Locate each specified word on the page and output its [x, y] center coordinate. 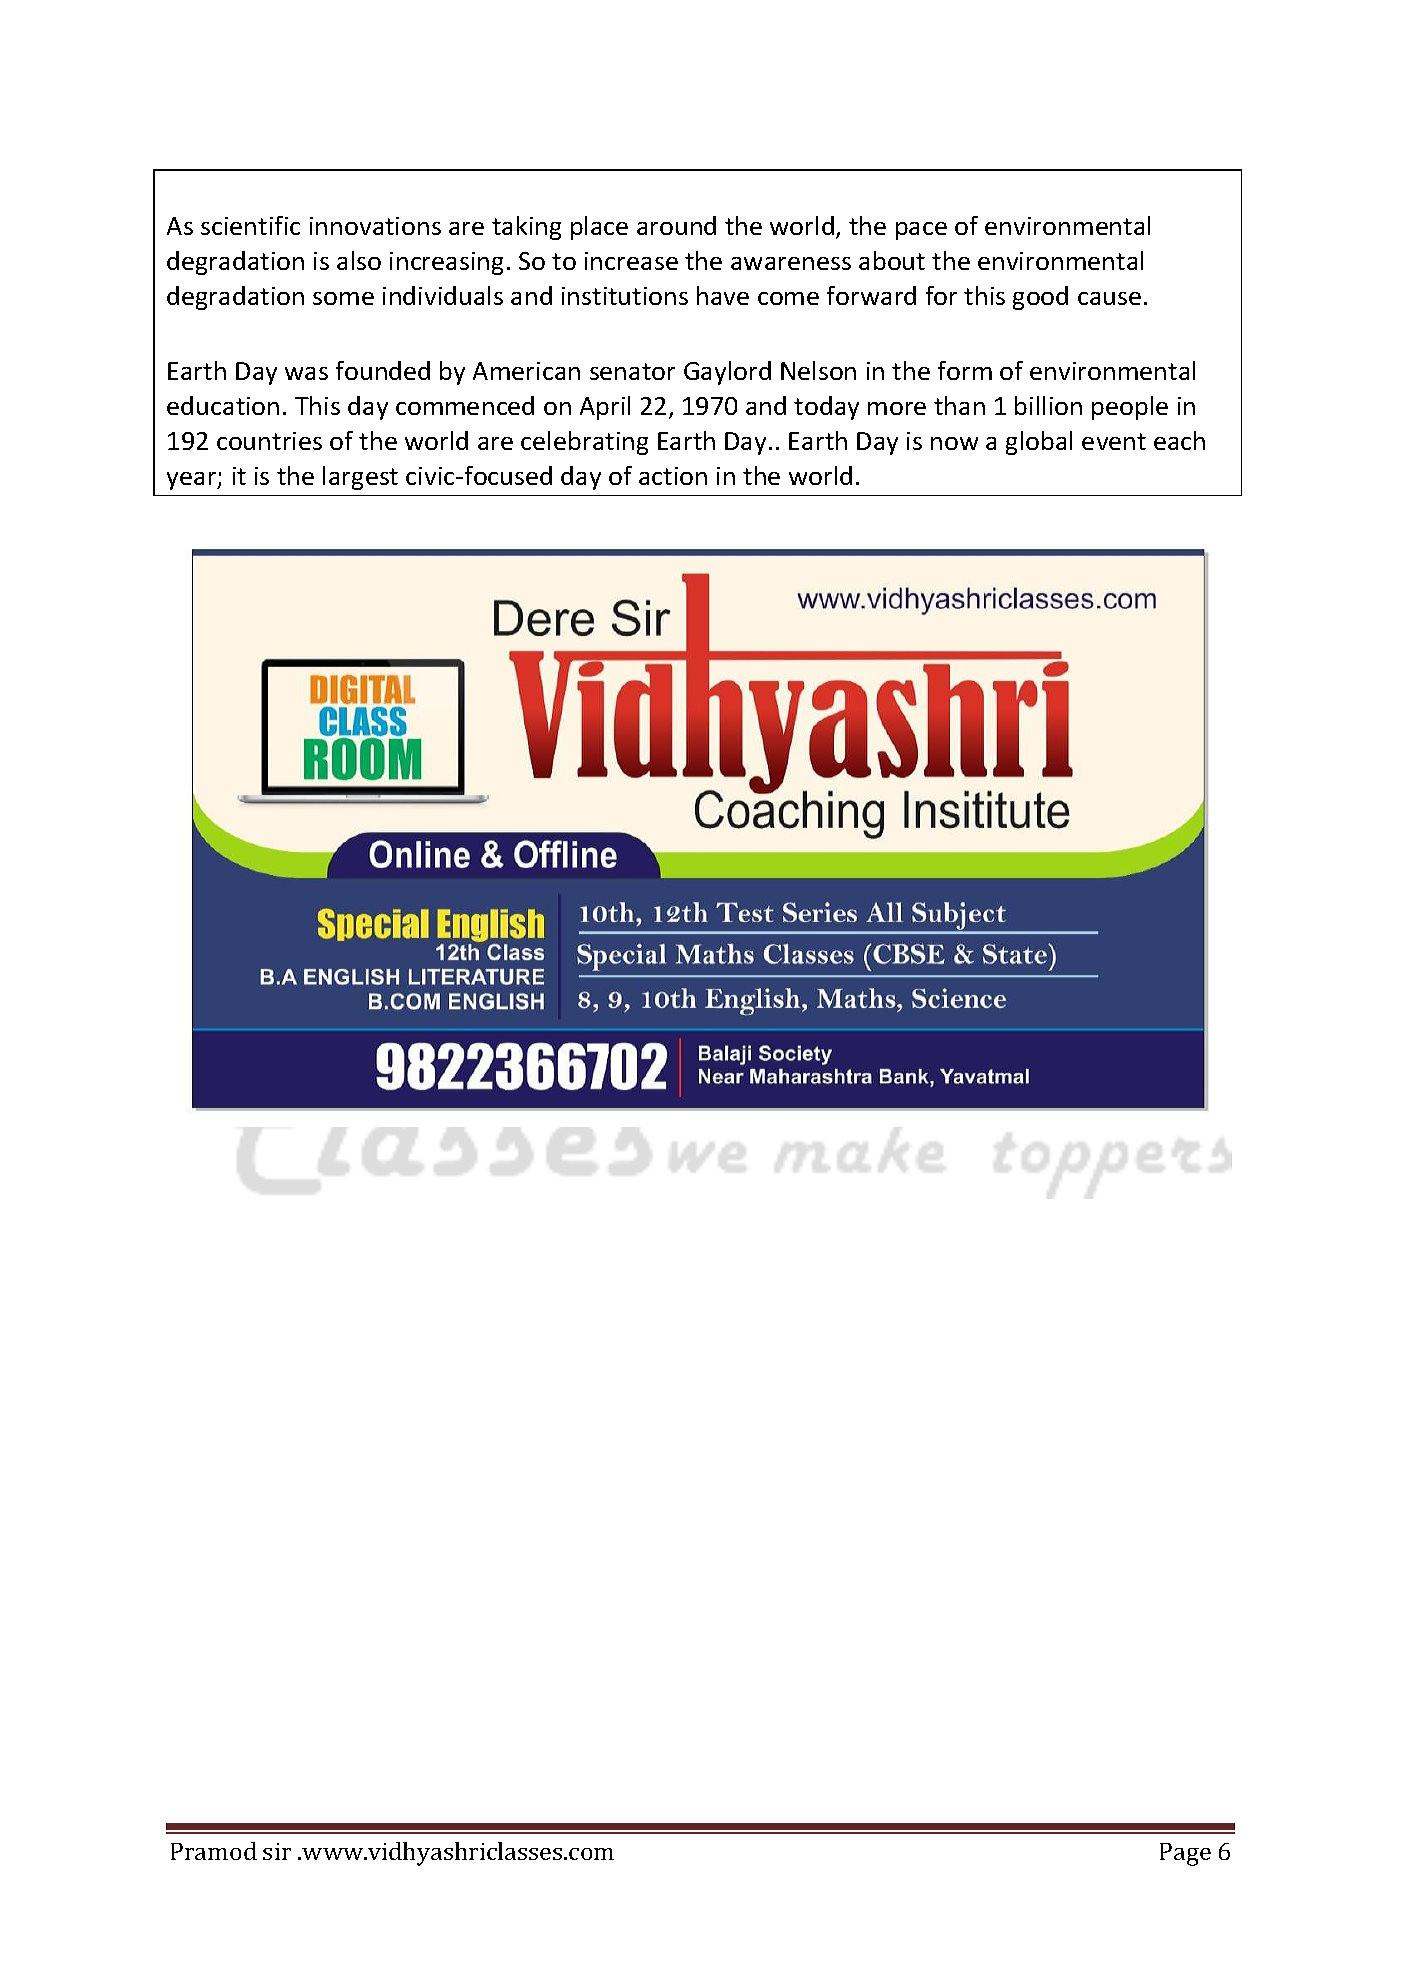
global [1039, 443]
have [723, 295]
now [954, 443]
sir [277, 1851]
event [1114, 441]
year [193, 481]
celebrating [584, 443]
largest [360, 478]
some [343, 298]
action [673, 476]
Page [1185, 1854]
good [1040, 298]
